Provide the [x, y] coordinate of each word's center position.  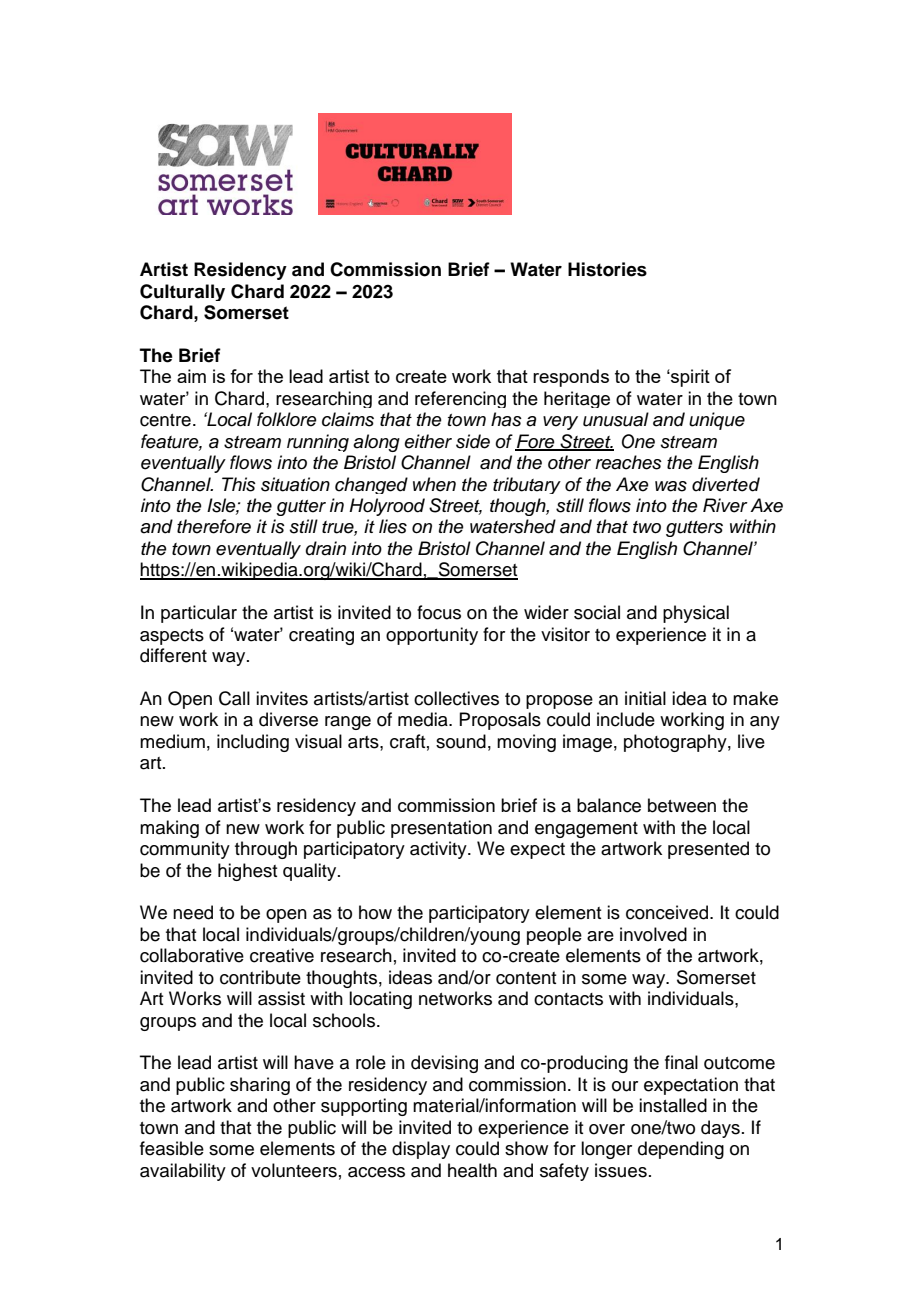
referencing [460, 399]
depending [681, 1150]
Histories [607, 269]
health [472, 1170]
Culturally [182, 292]
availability [183, 1172]
